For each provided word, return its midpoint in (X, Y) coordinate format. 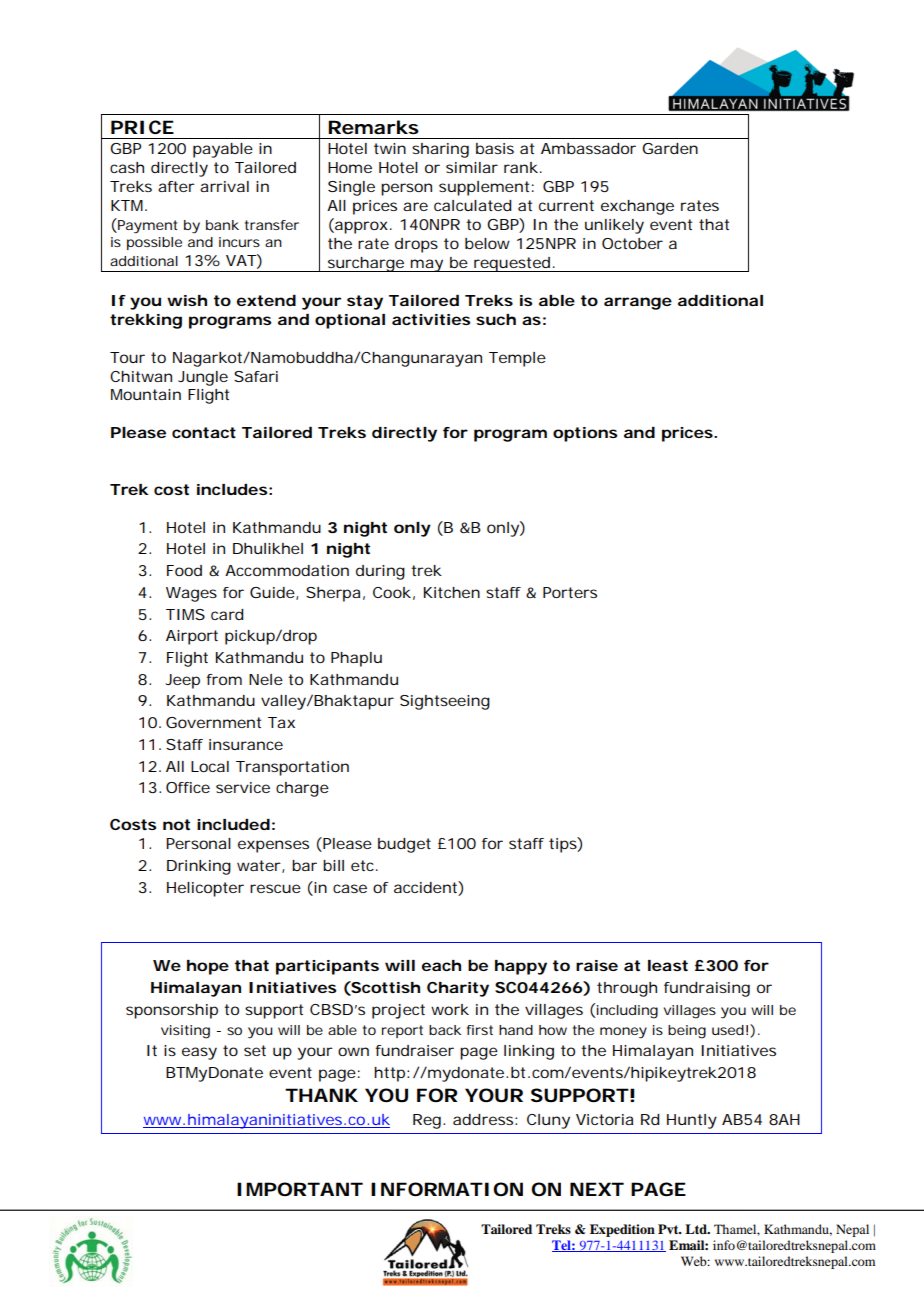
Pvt (669, 1229)
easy (199, 1053)
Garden (670, 148)
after (176, 186)
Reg (427, 1121)
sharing (440, 150)
